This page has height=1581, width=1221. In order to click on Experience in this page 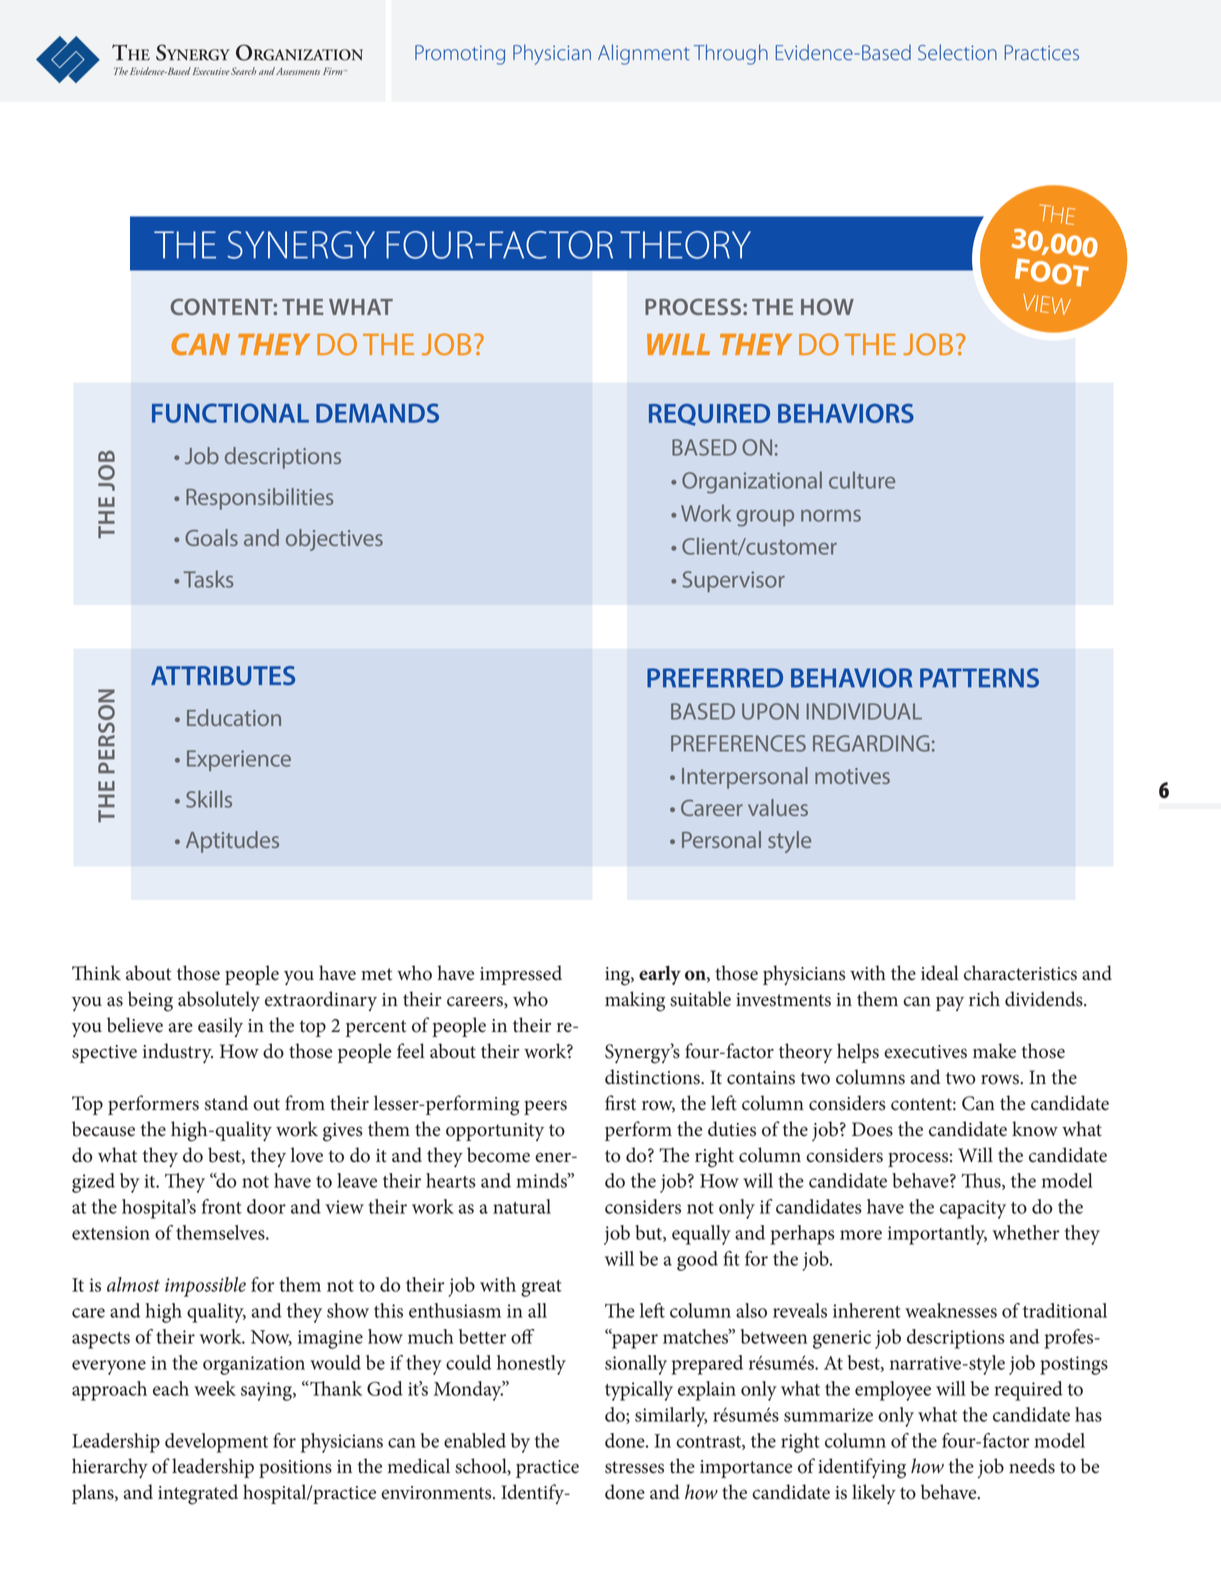, I will do `click(239, 760)`.
